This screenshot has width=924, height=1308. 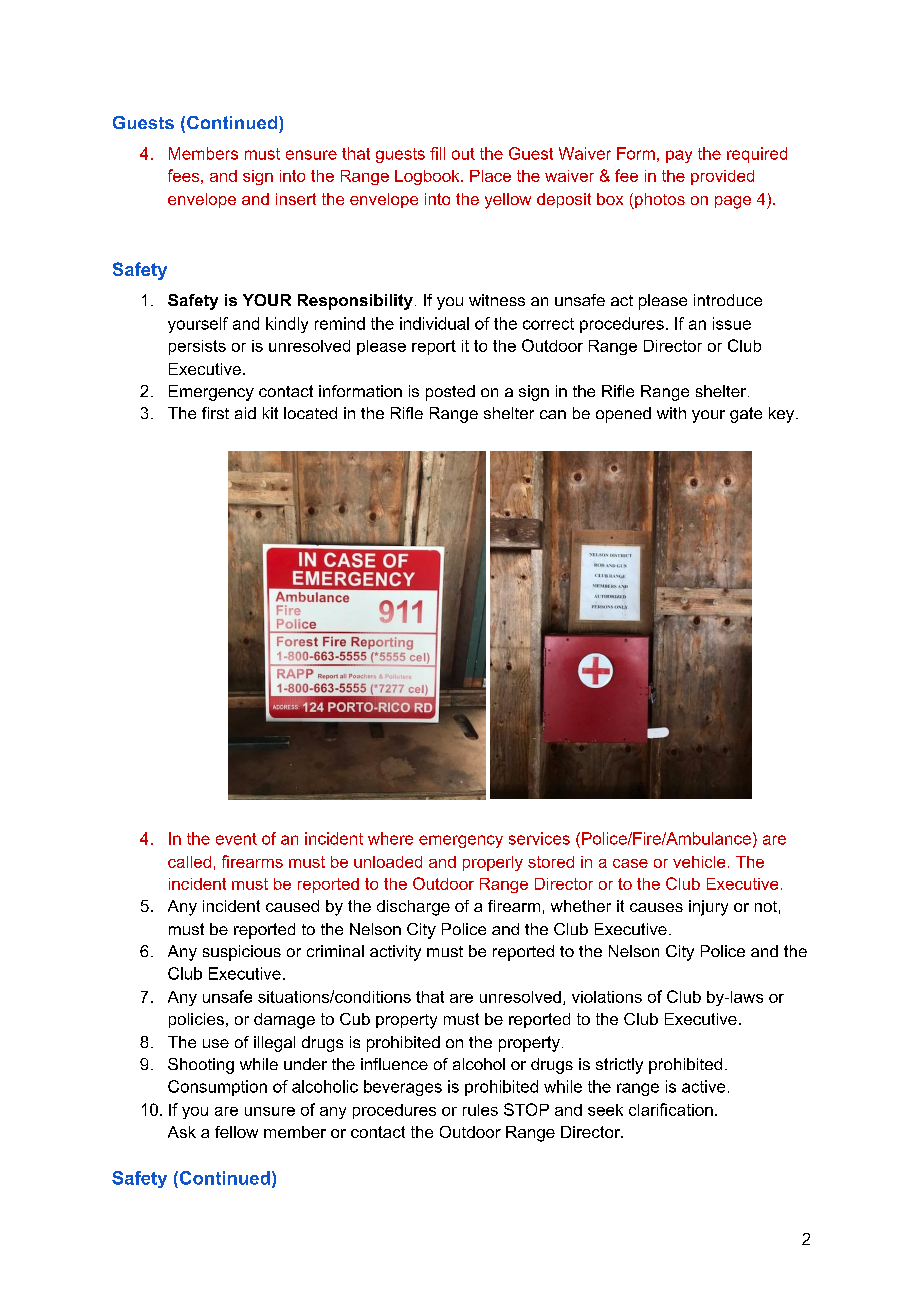 I want to click on aid, so click(x=245, y=413).
